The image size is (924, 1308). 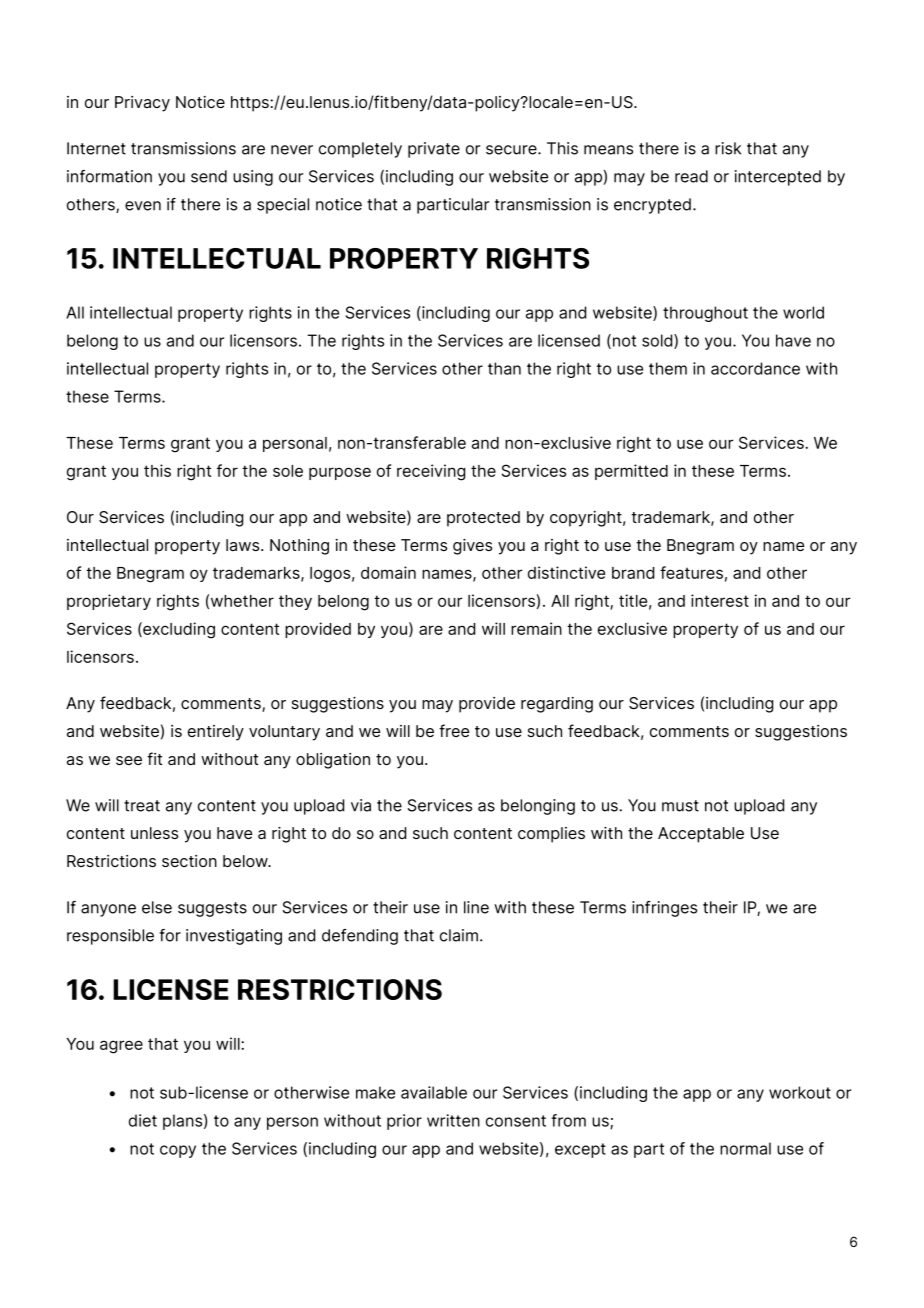 What do you see at coordinates (431, 472) in the page?
I see `receiving` at bounding box center [431, 472].
